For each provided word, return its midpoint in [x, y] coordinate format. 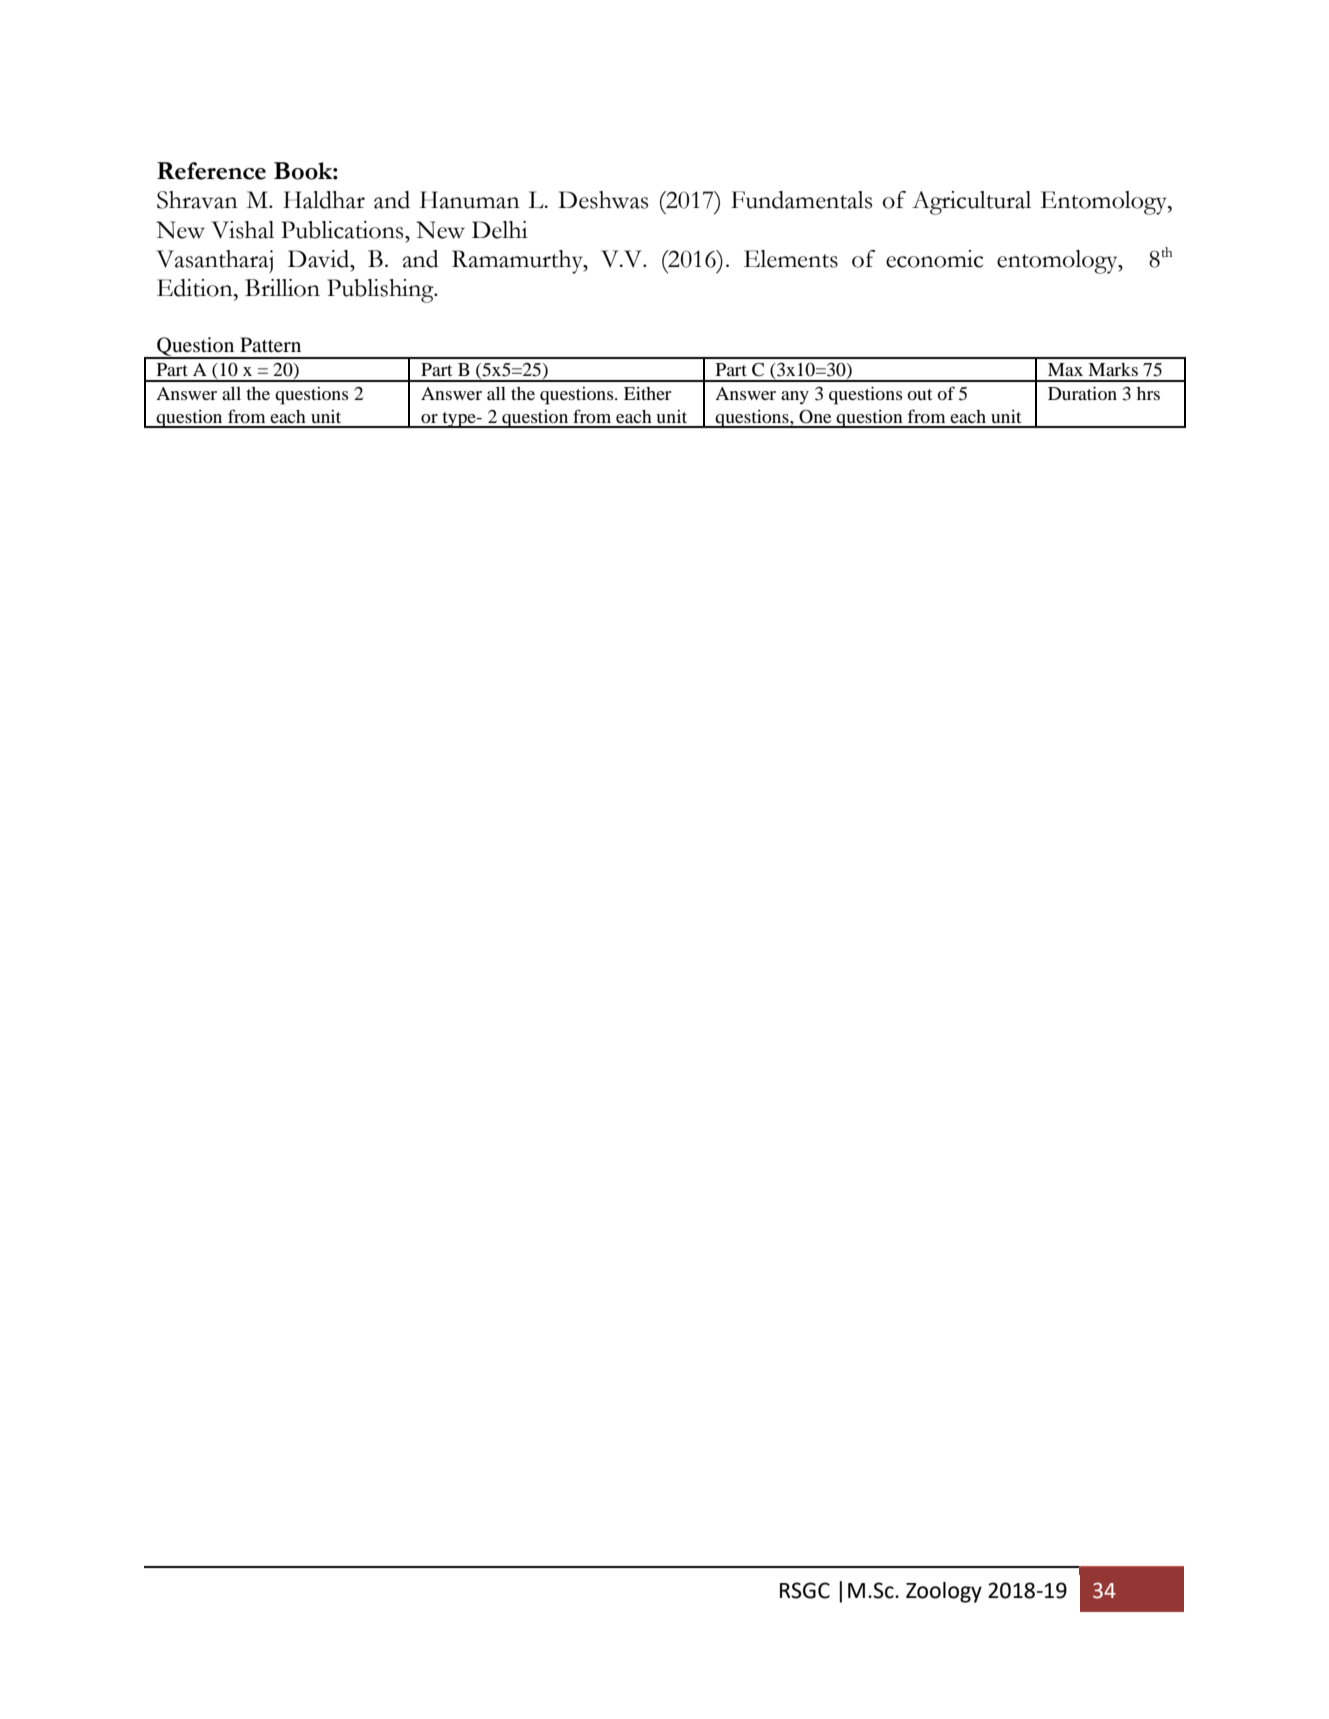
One [815, 417]
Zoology [944, 1592]
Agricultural [971, 203]
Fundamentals [801, 200]
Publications [343, 230]
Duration [1082, 393]
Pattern [270, 344]
